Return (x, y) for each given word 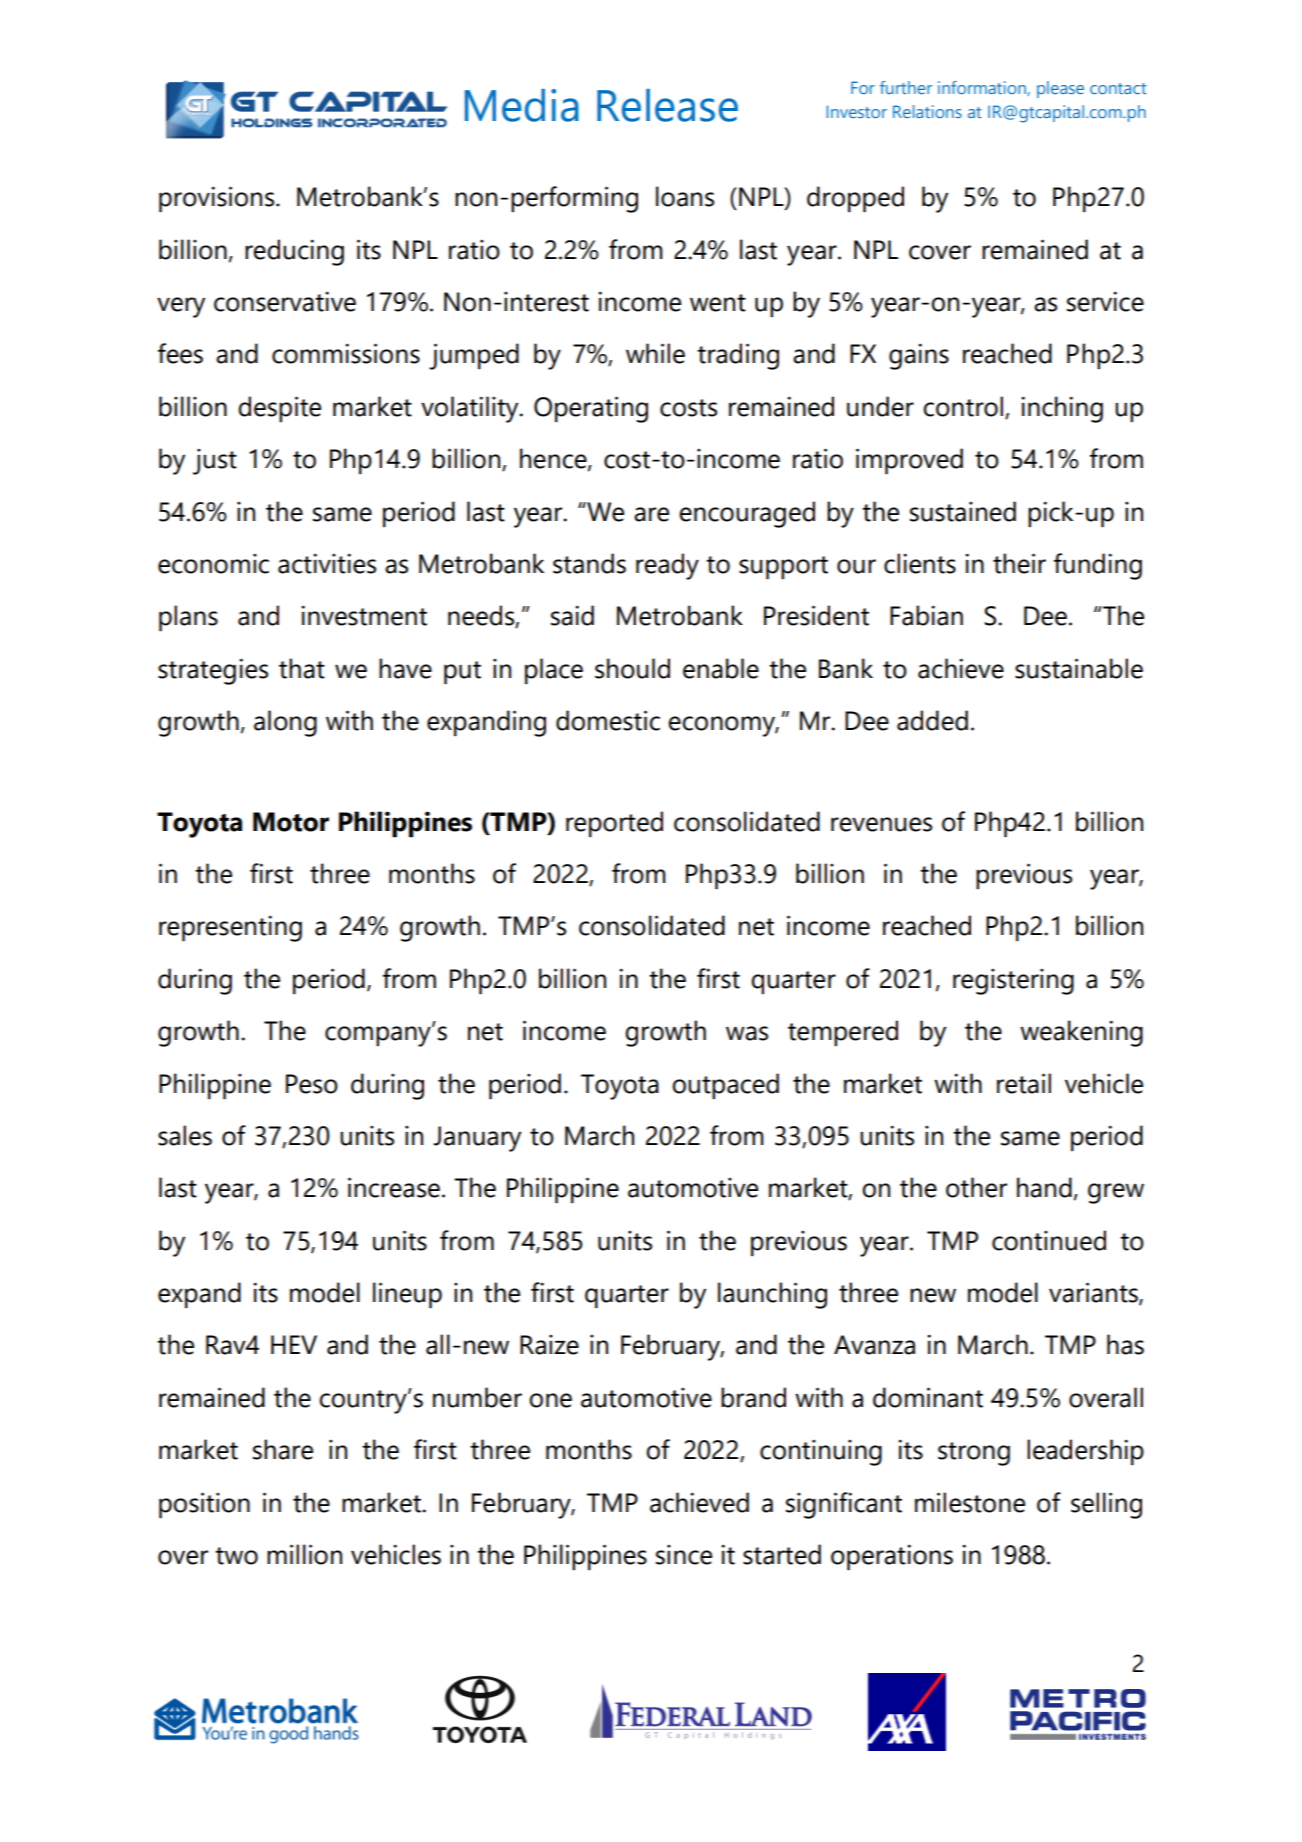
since (684, 1555)
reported (614, 824)
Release (667, 105)
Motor (291, 822)
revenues (881, 824)
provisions (218, 199)
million (304, 1554)
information (983, 88)
